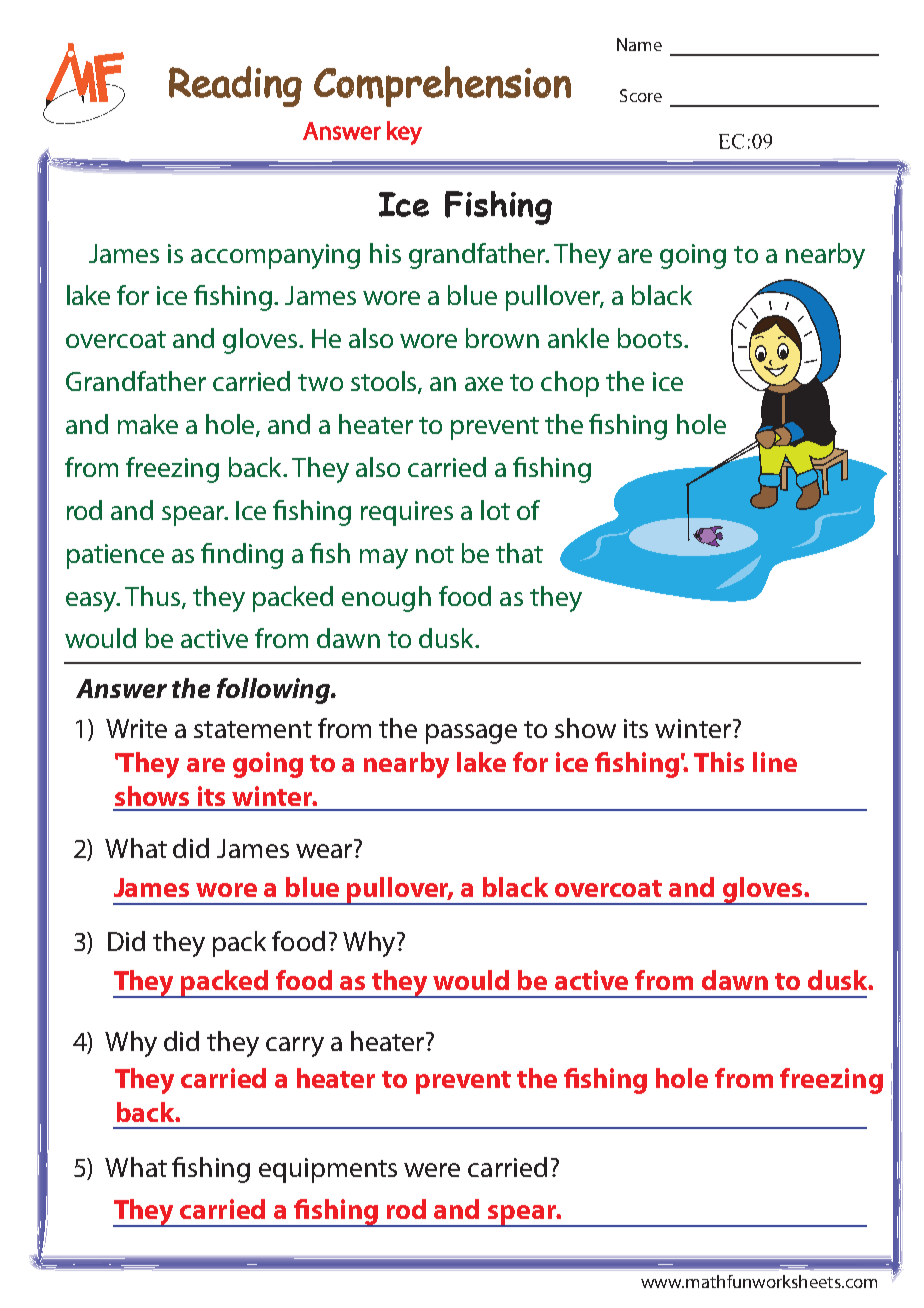  Describe the element at coordinates (235, 86) in the screenshot. I see `Reading` at that location.
